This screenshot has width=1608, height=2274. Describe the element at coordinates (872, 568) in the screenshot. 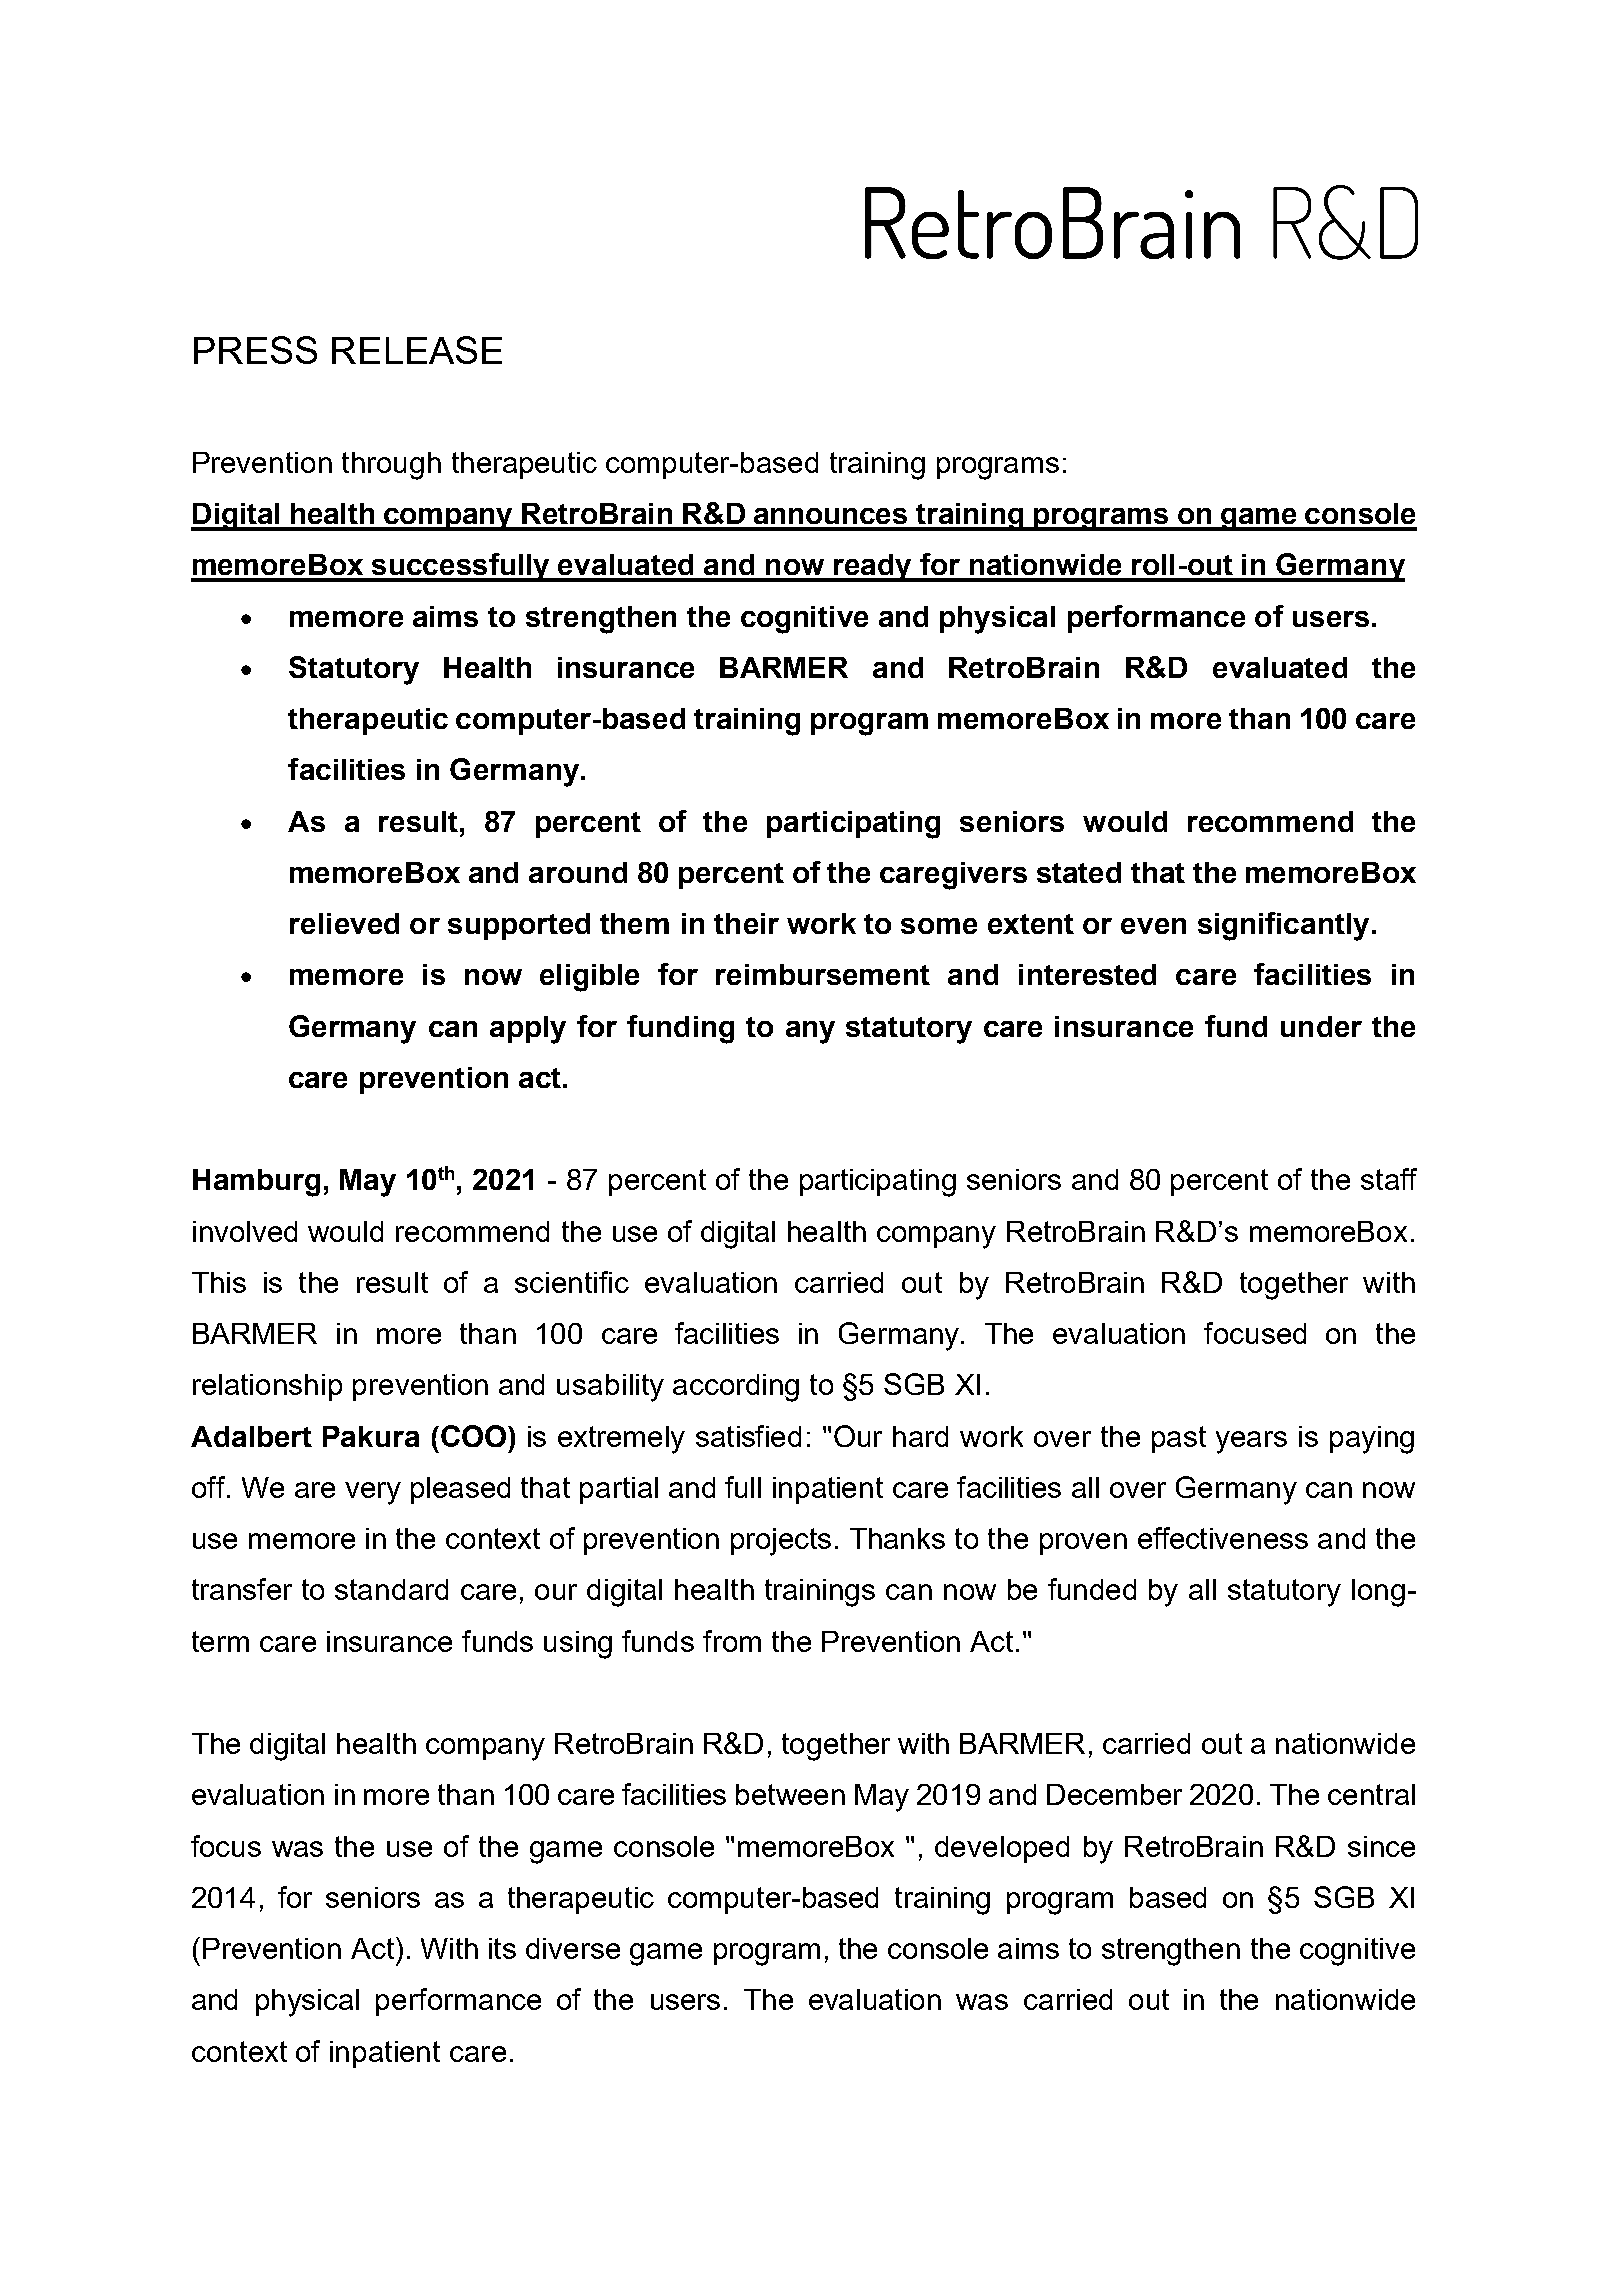

I see `ready` at that location.
